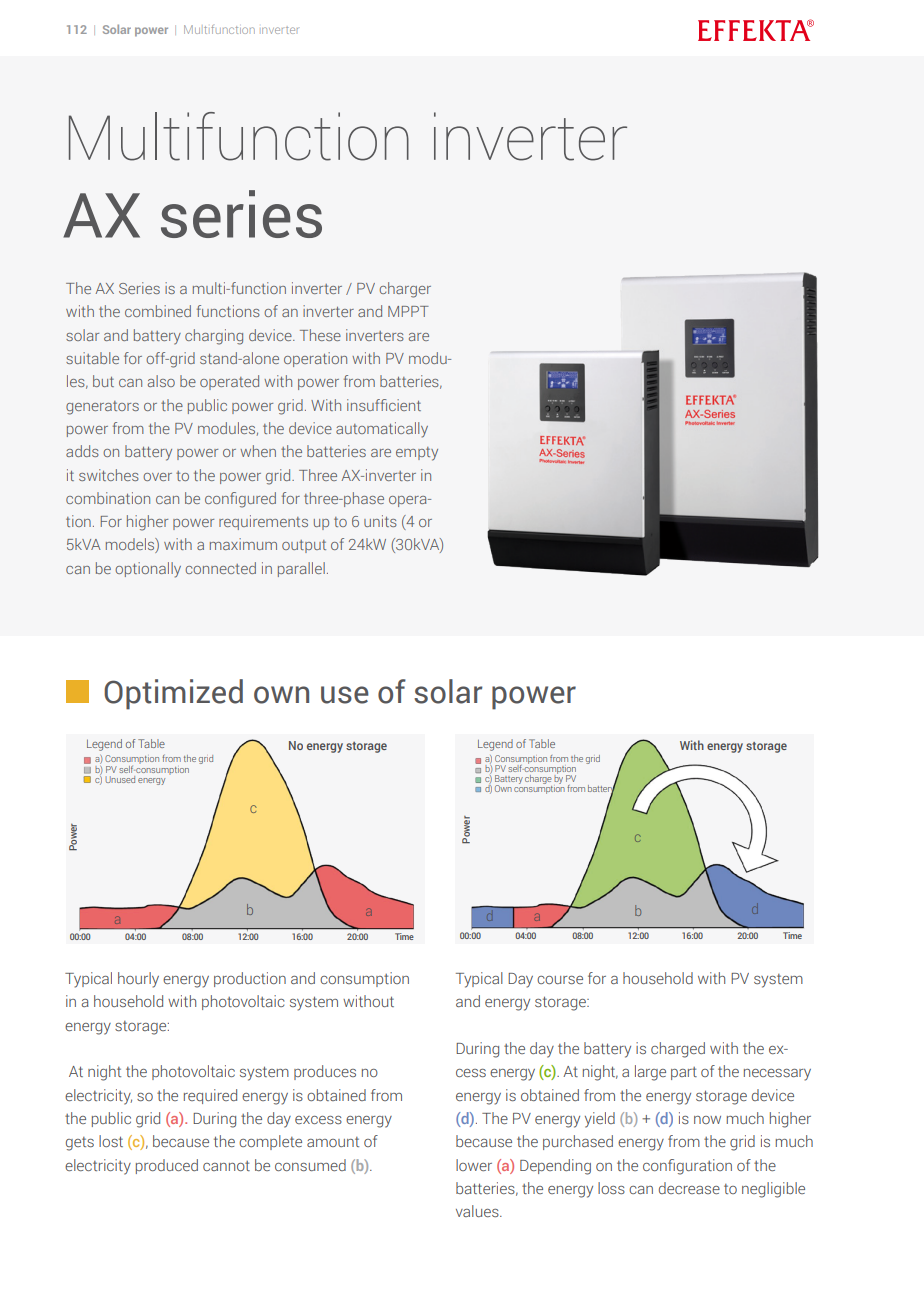 This image has width=924, height=1308. Describe the element at coordinates (684, 1073) in the image. I see `part` at that location.
